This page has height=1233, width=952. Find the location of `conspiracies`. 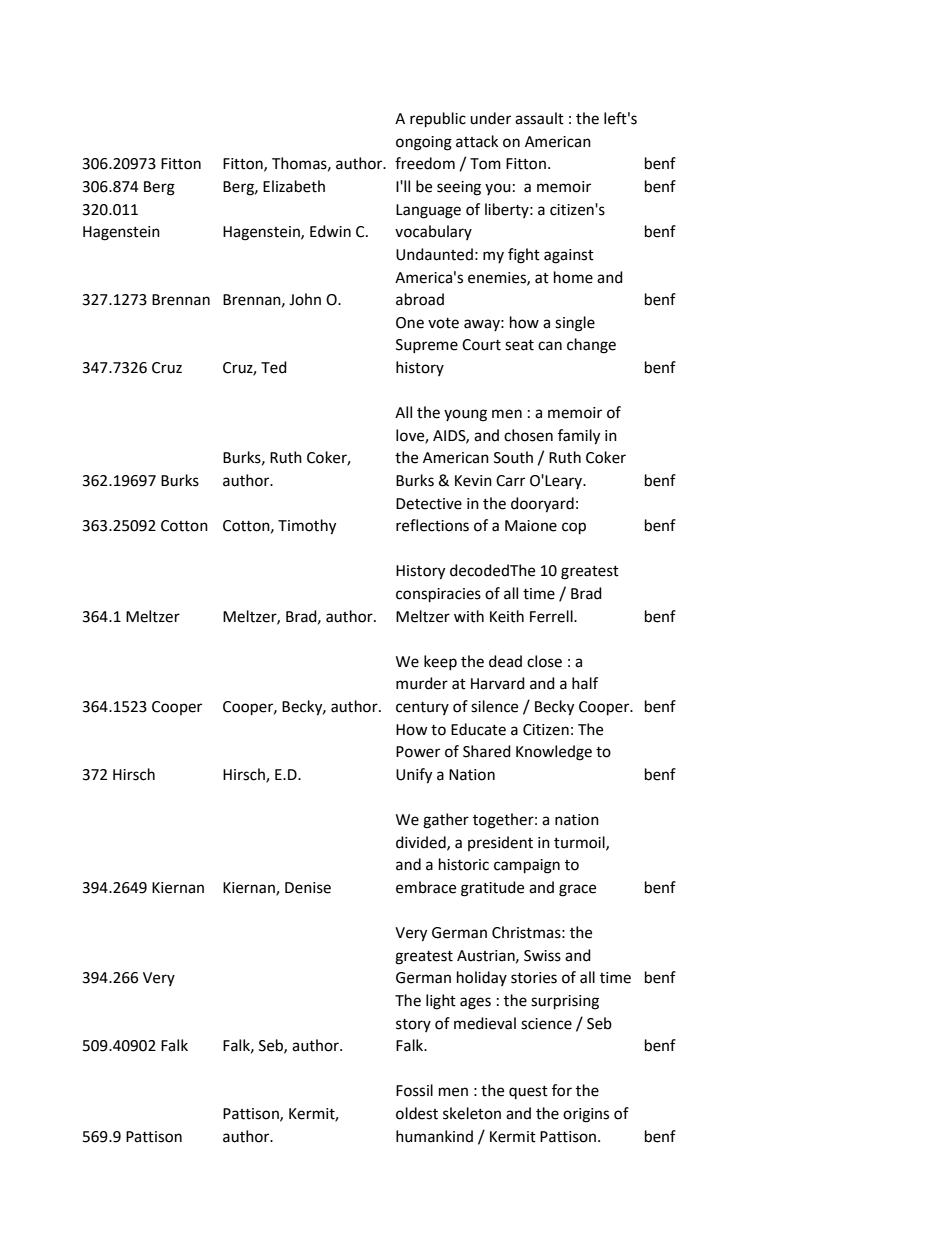

conspiracies is located at coordinates (438, 595).
